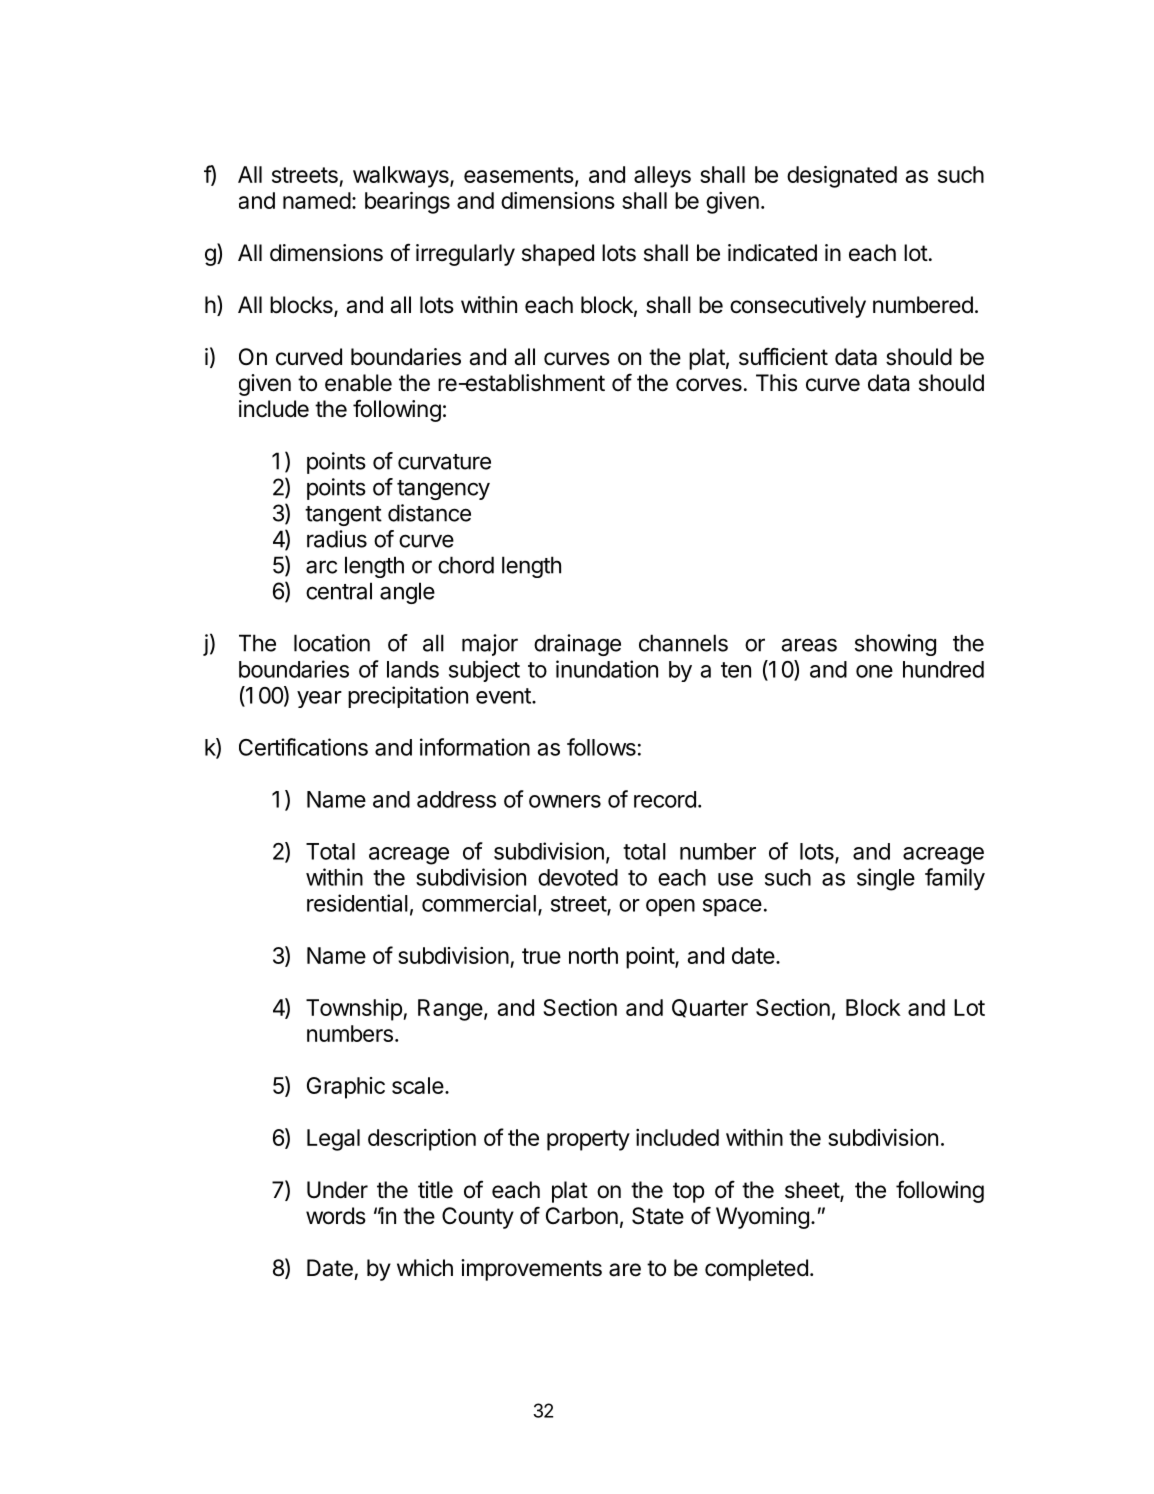 This screenshot has width=1154, height=1494. What do you see at coordinates (456, 799) in the screenshot?
I see `address` at bounding box center [456, 799].
